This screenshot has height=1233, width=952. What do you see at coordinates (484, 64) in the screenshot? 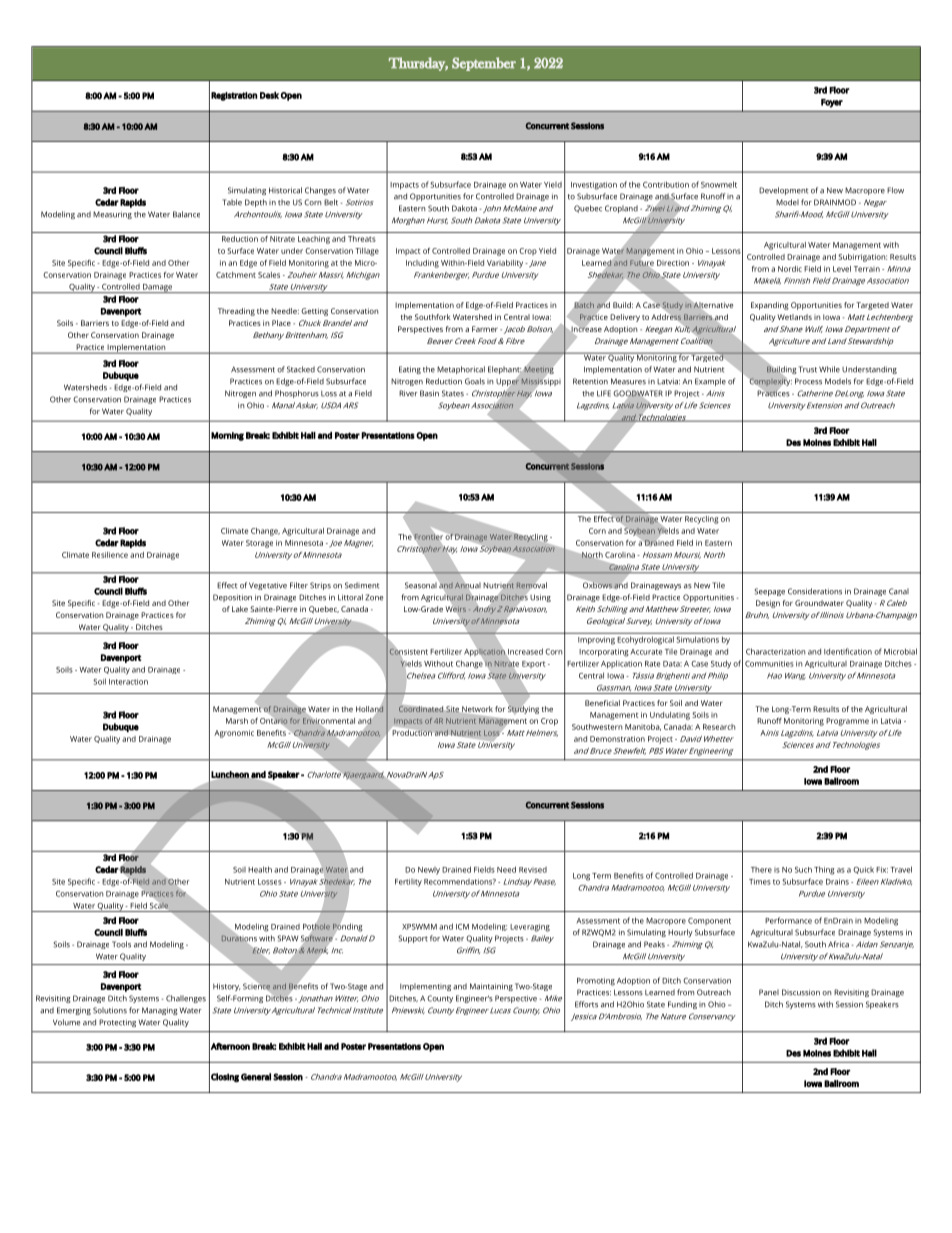
I see `September` at bounding box center [484, 64].
